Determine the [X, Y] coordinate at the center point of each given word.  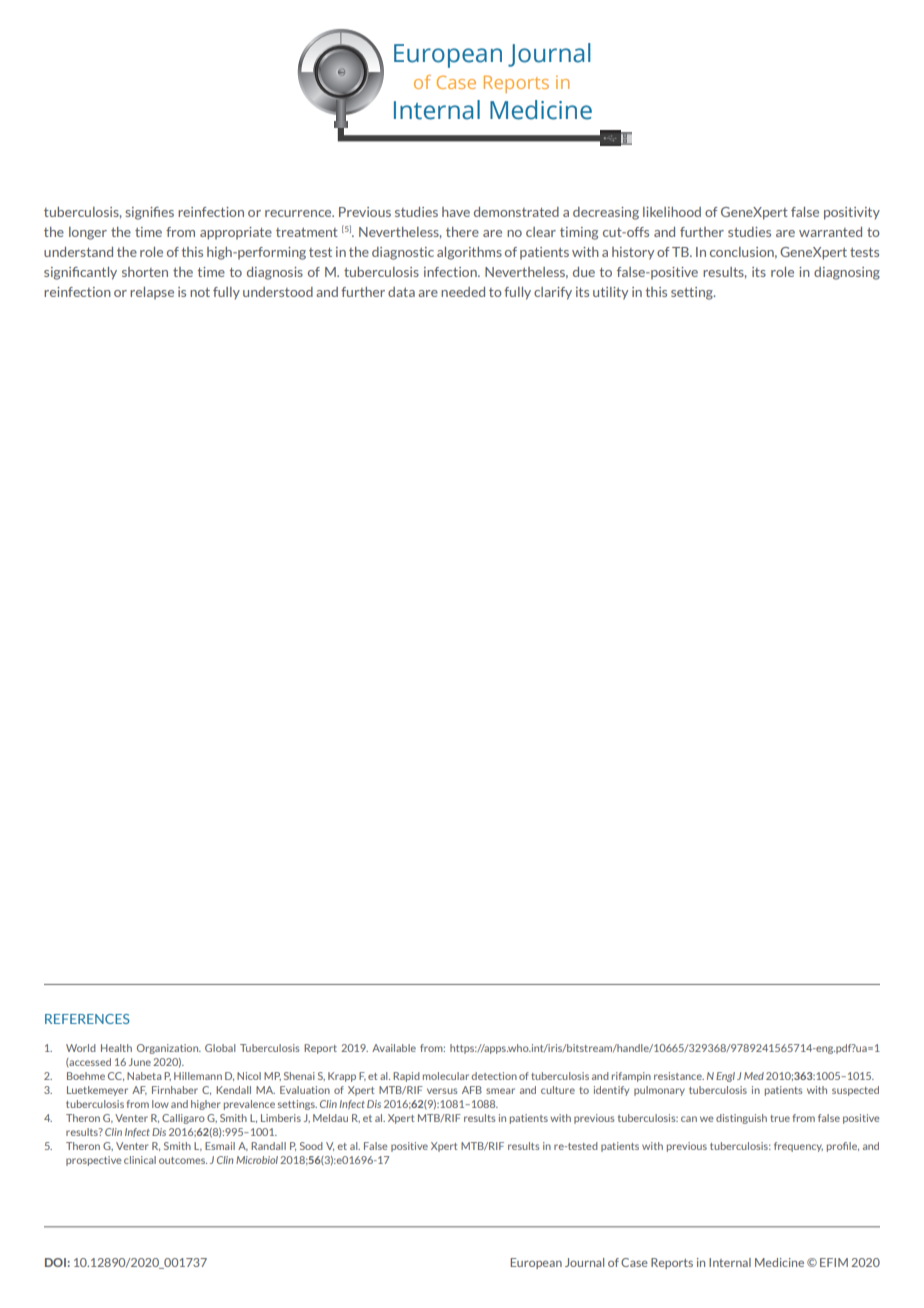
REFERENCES [87, 1019]
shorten [145, 272]
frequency [798, 1147]
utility [610, 293]
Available [394, 1048]
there [462, 232]
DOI [55, 1262]
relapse [152, 293]
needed [463, 292]
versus [442, 1091]
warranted [830, 232]
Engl [725, 1077]
